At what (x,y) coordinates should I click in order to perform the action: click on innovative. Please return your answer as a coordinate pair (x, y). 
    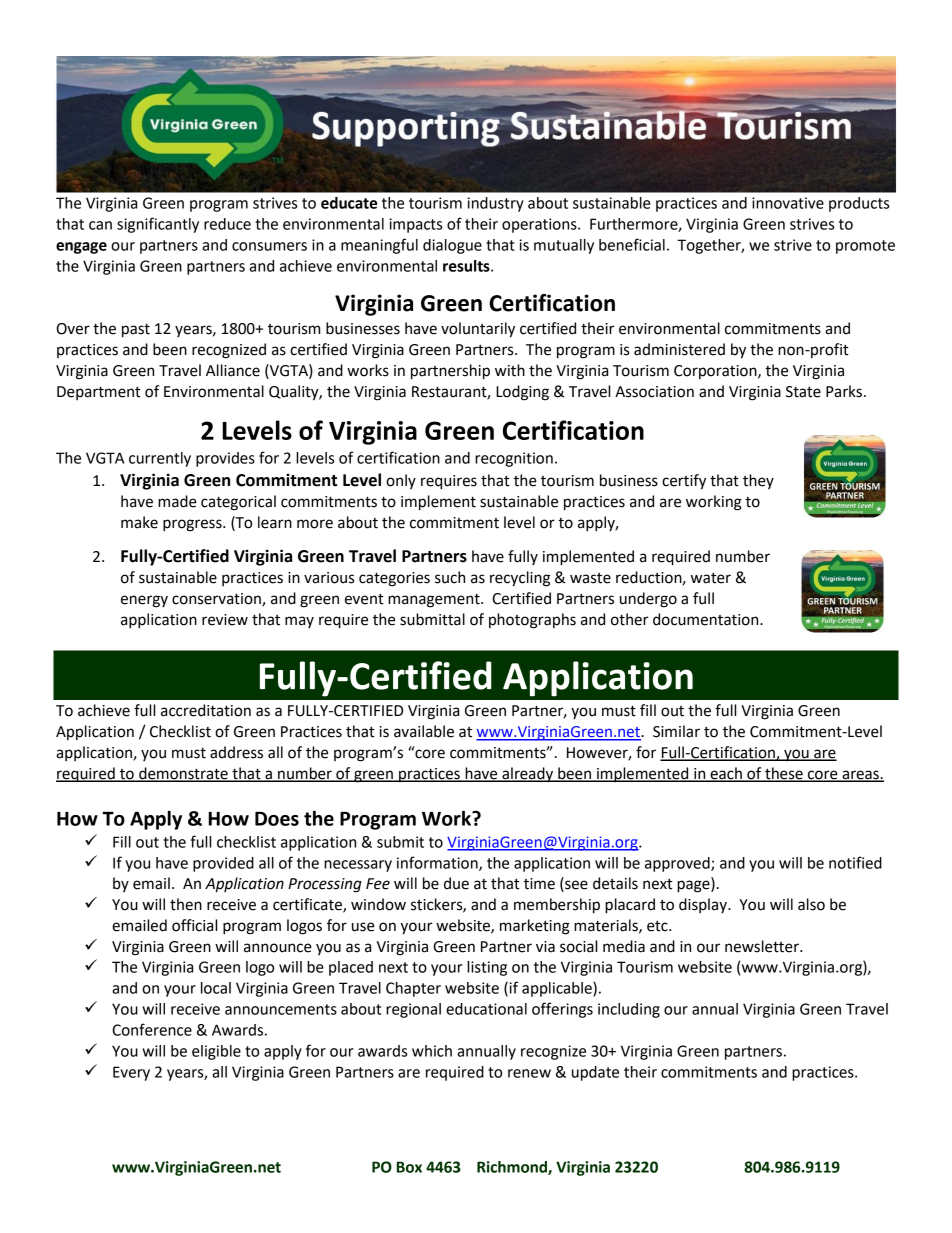
    Looking at the image, I should click on (788, 203).
